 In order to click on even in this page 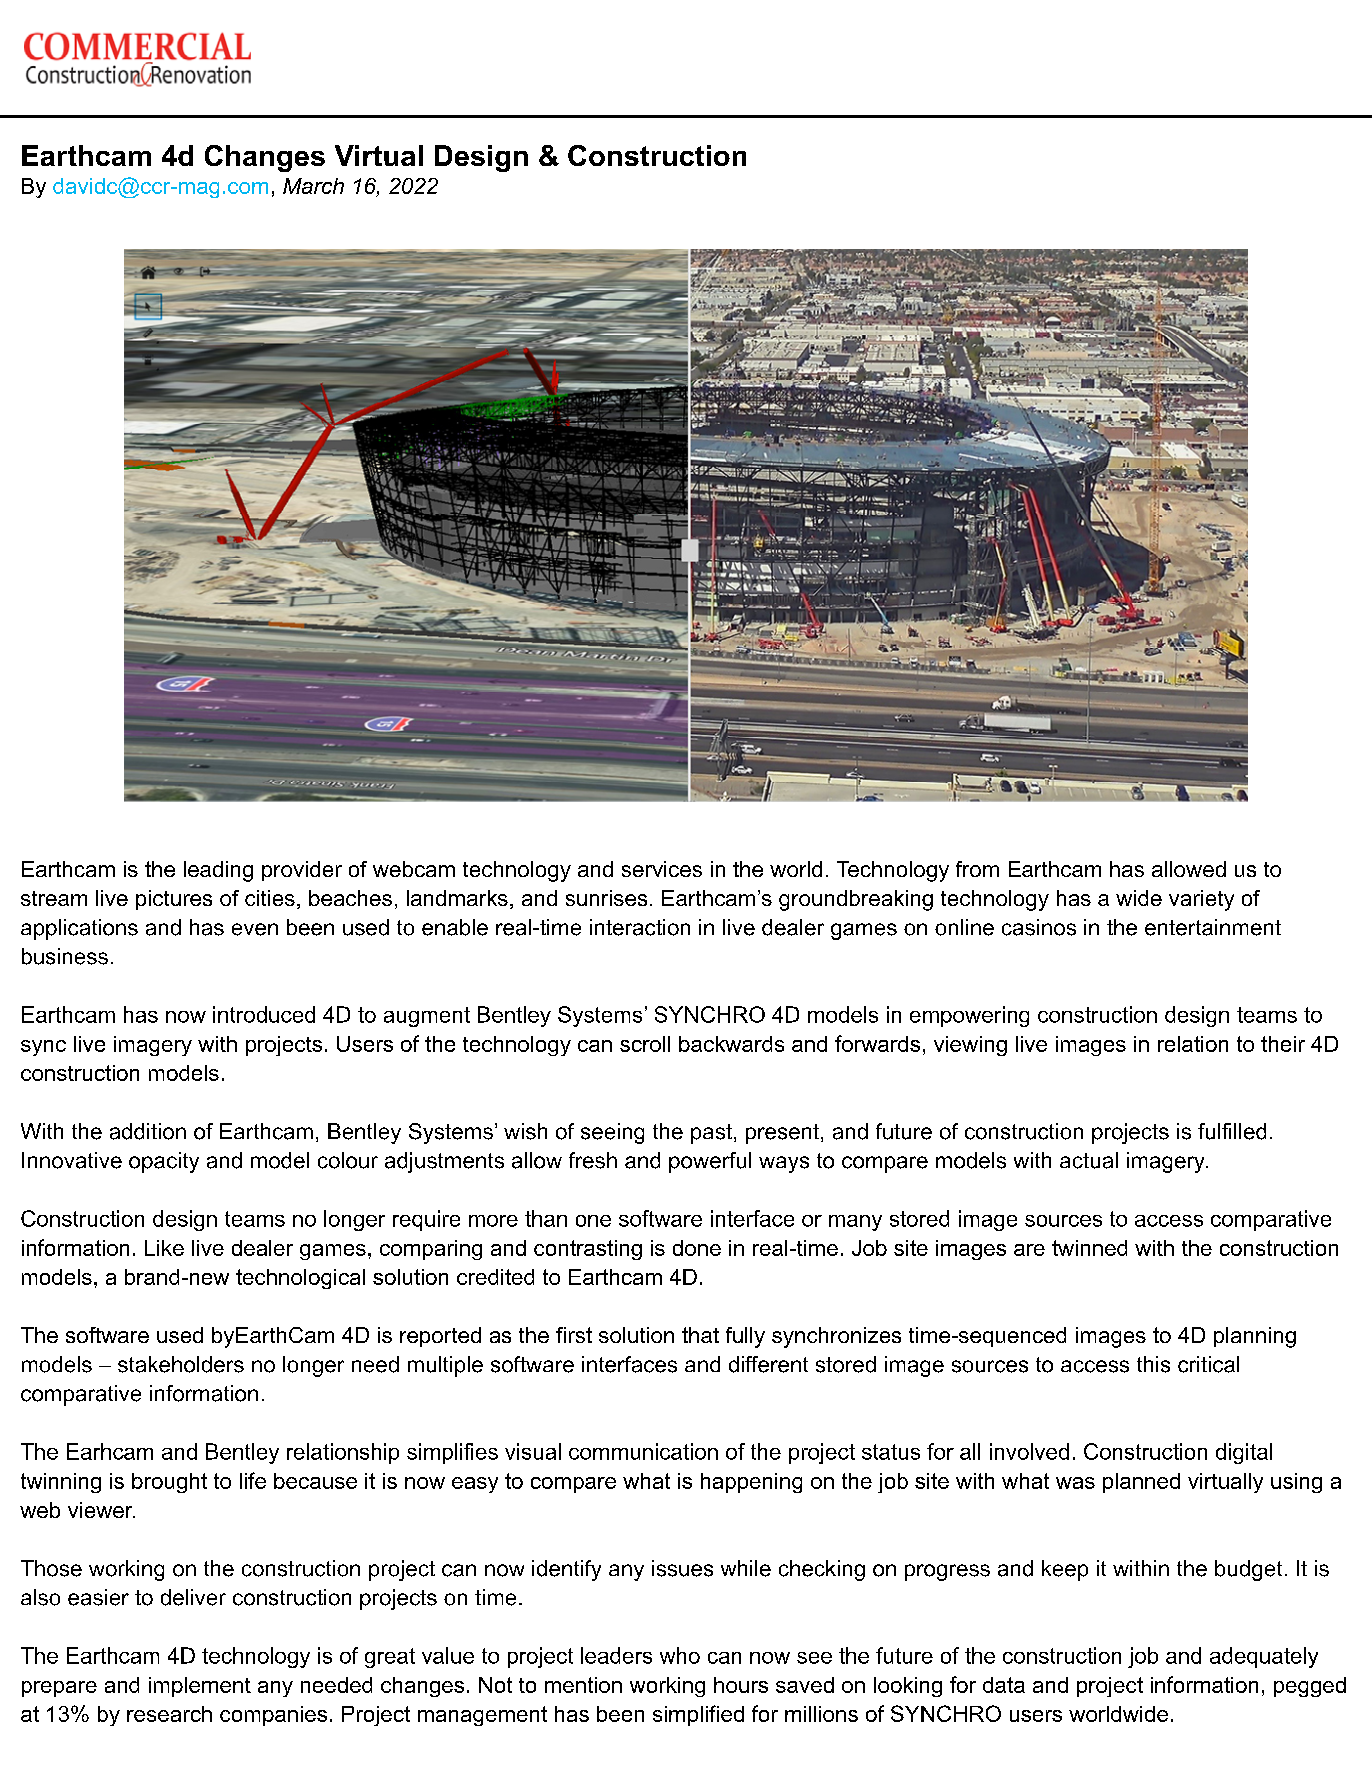, I will do `click(255, 929)`.
